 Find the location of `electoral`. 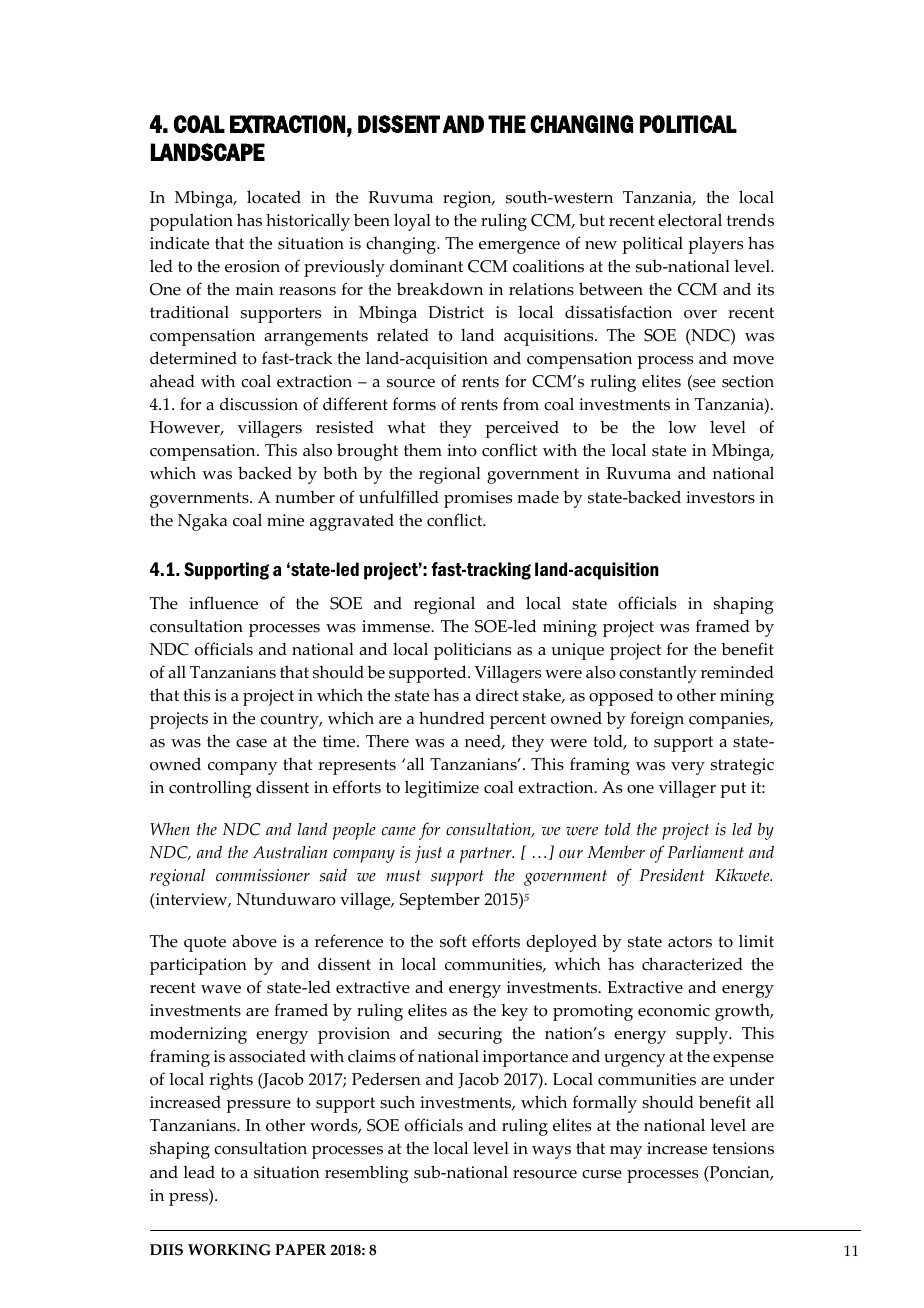

electoral is located at coordinates (690, 220).
